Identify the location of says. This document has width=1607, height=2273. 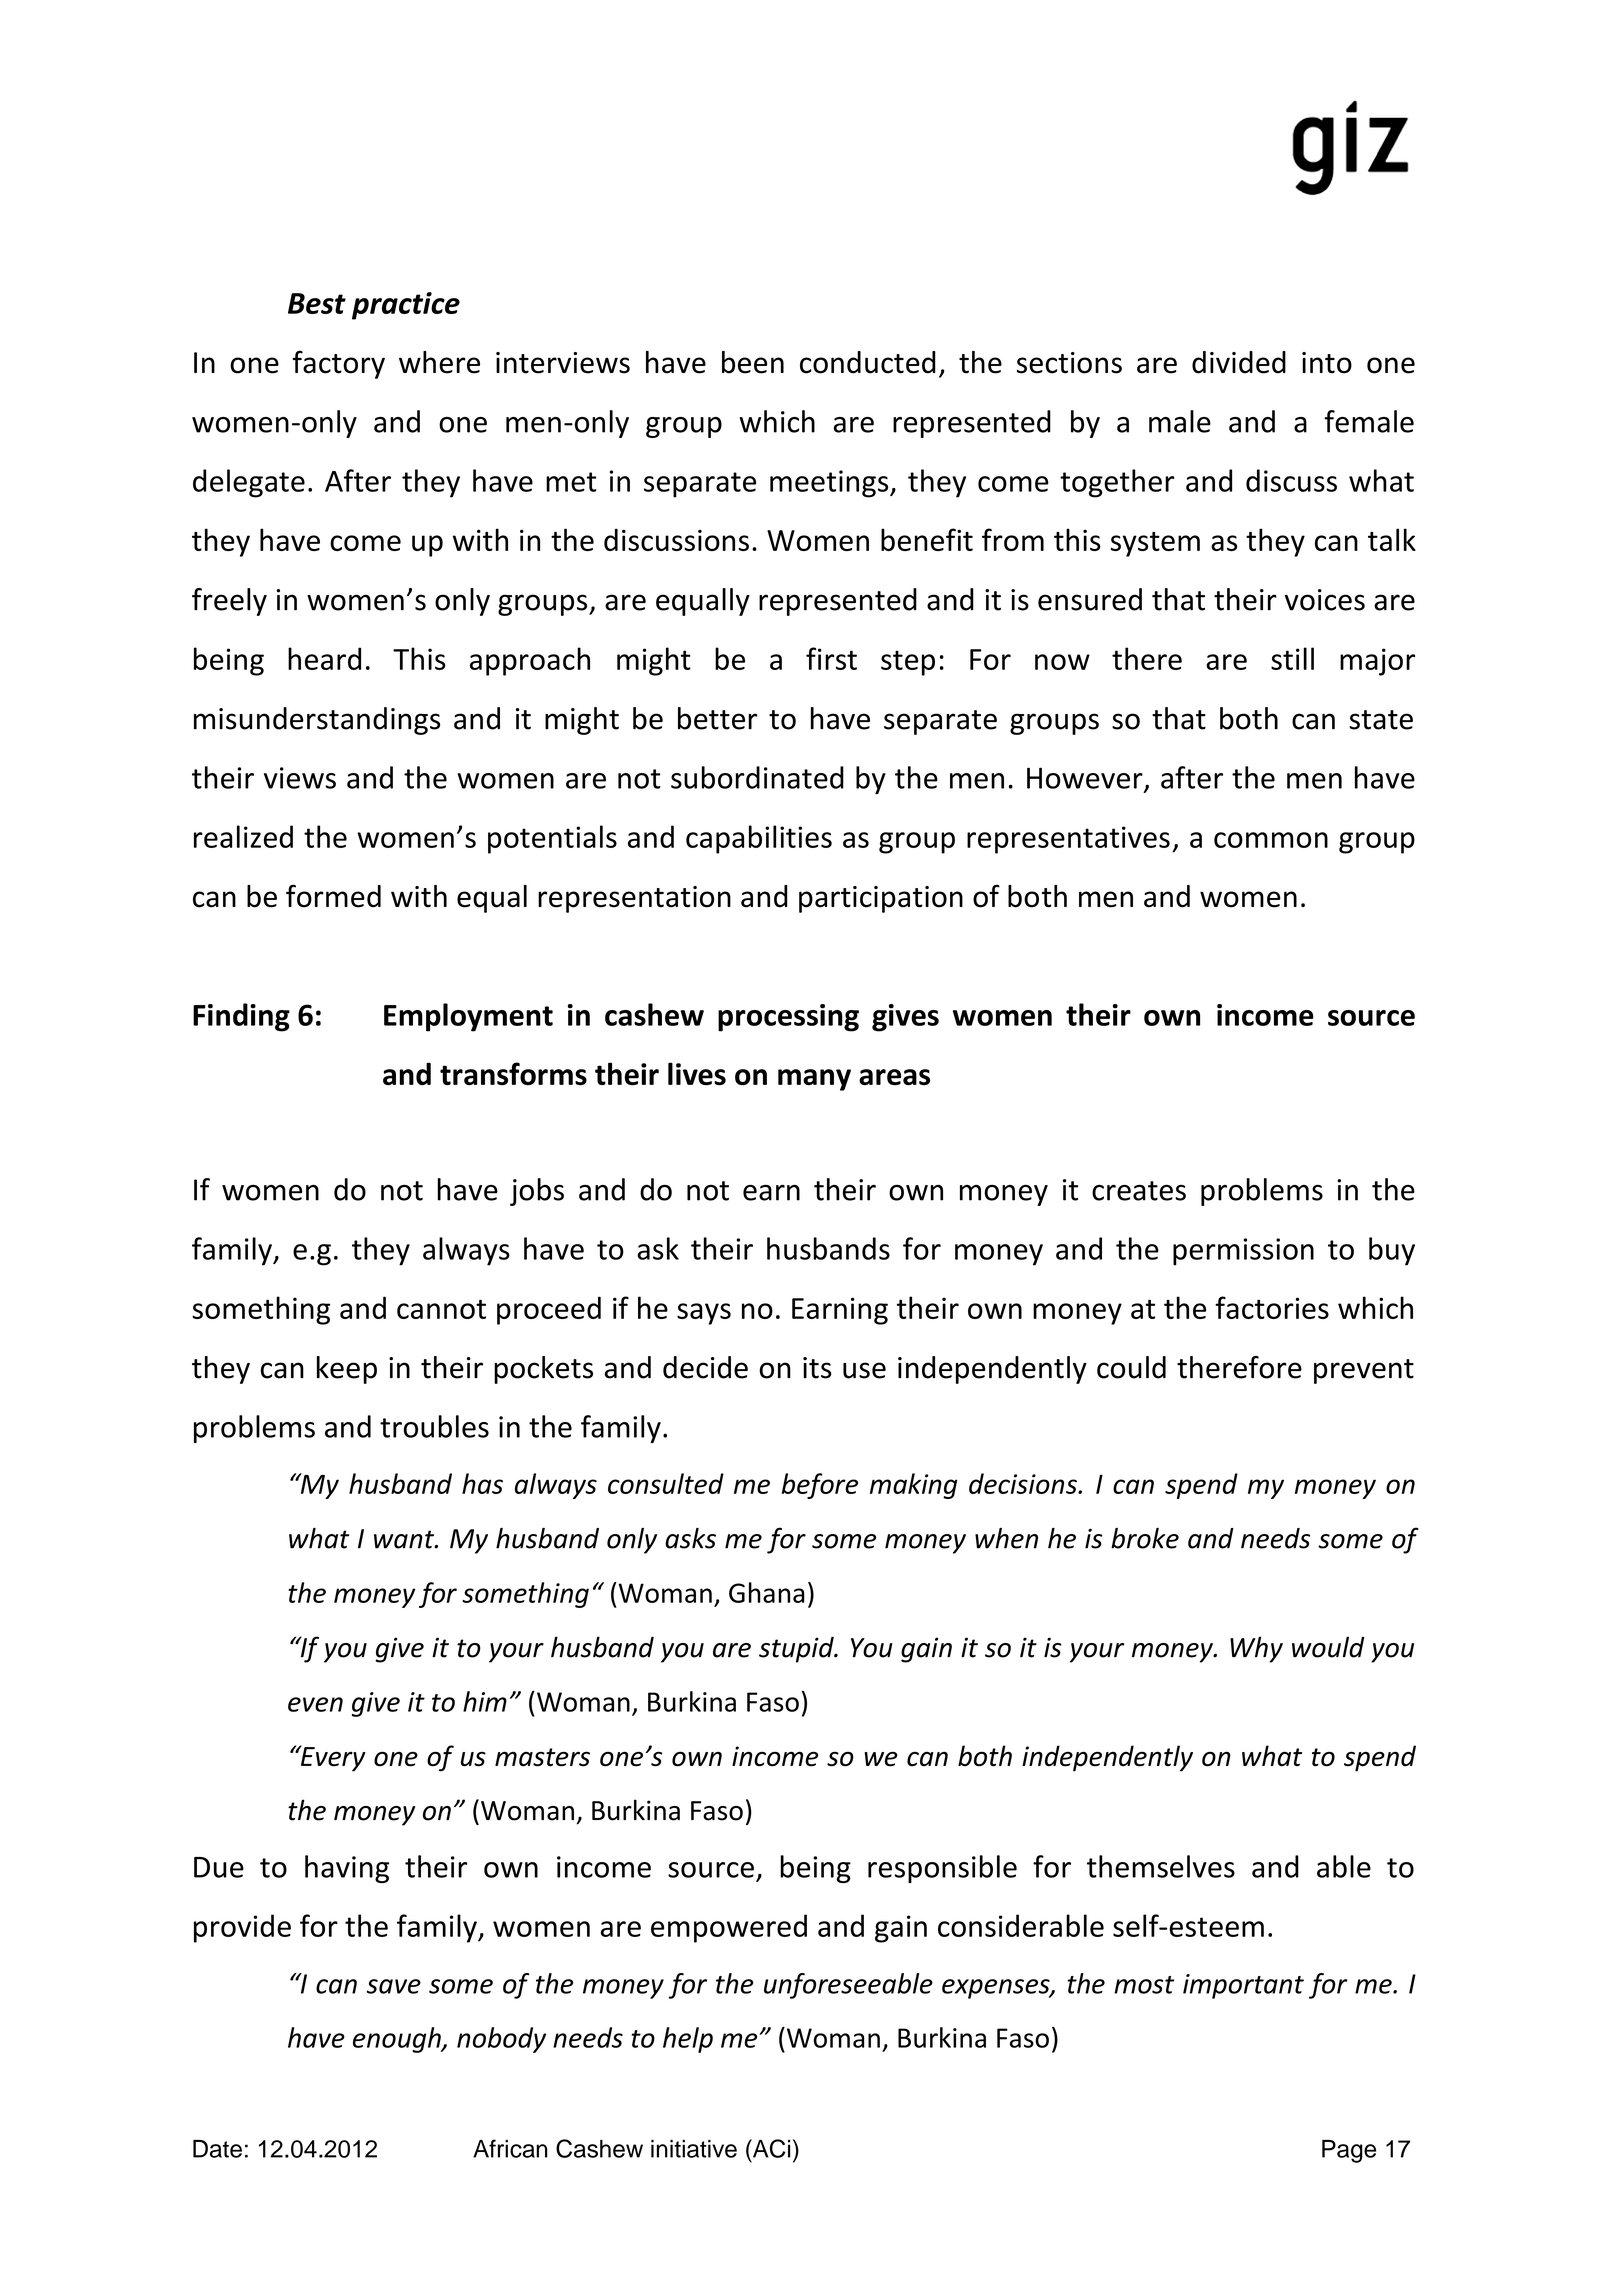
(704, 1314).
